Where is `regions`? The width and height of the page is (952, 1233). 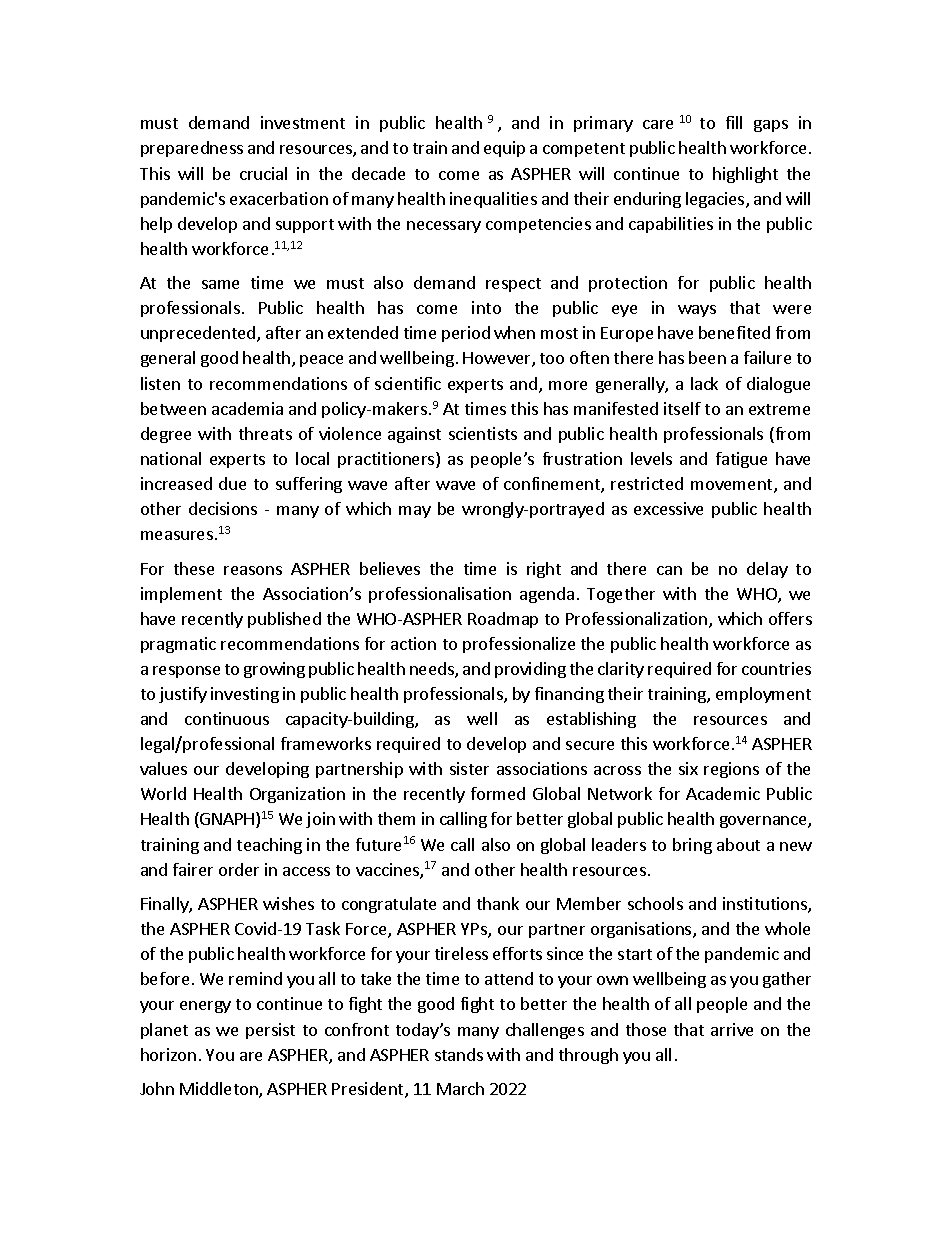 regions is located at coordinates (731, 770).
